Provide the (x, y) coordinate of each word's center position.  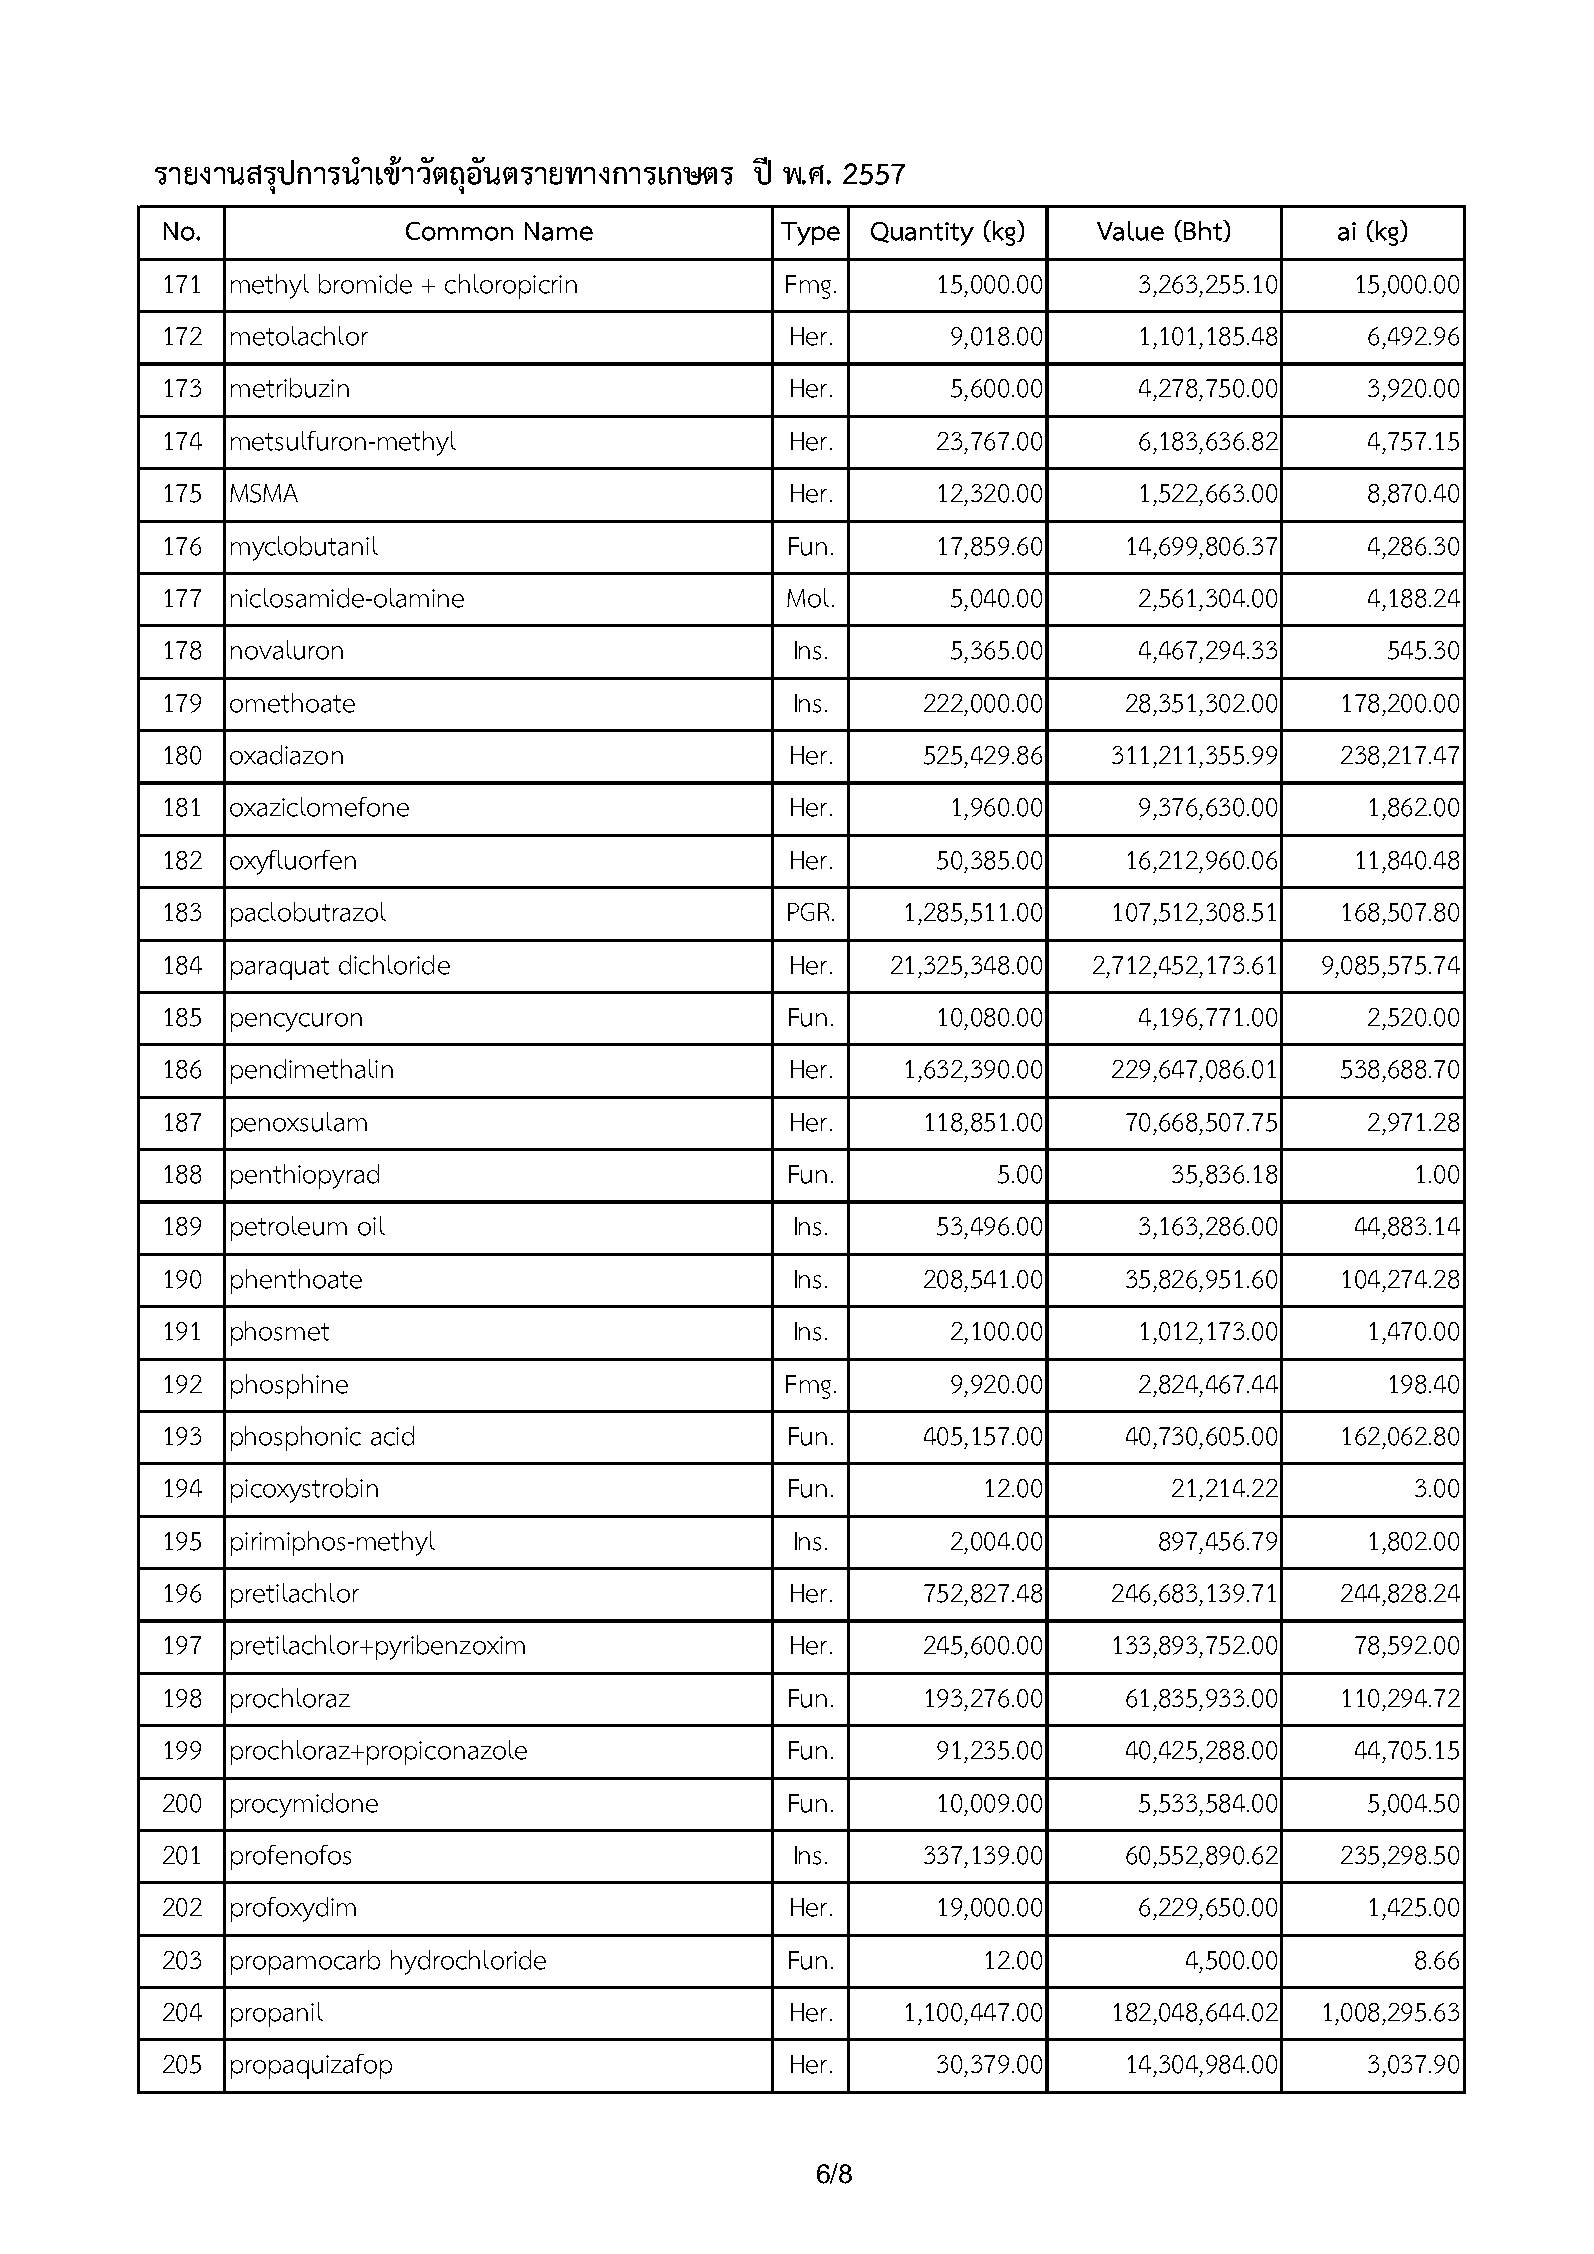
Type (810, 234)
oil (371, 1226)
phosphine (289, 1386)
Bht (1204, 231)
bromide (365, 284)
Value (1130, 231)
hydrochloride (468, 1962)
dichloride (394, 965)
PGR (808, 912)
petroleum (289, 1228)
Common (459, 231)
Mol (808, 598)
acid (392, 1436)
